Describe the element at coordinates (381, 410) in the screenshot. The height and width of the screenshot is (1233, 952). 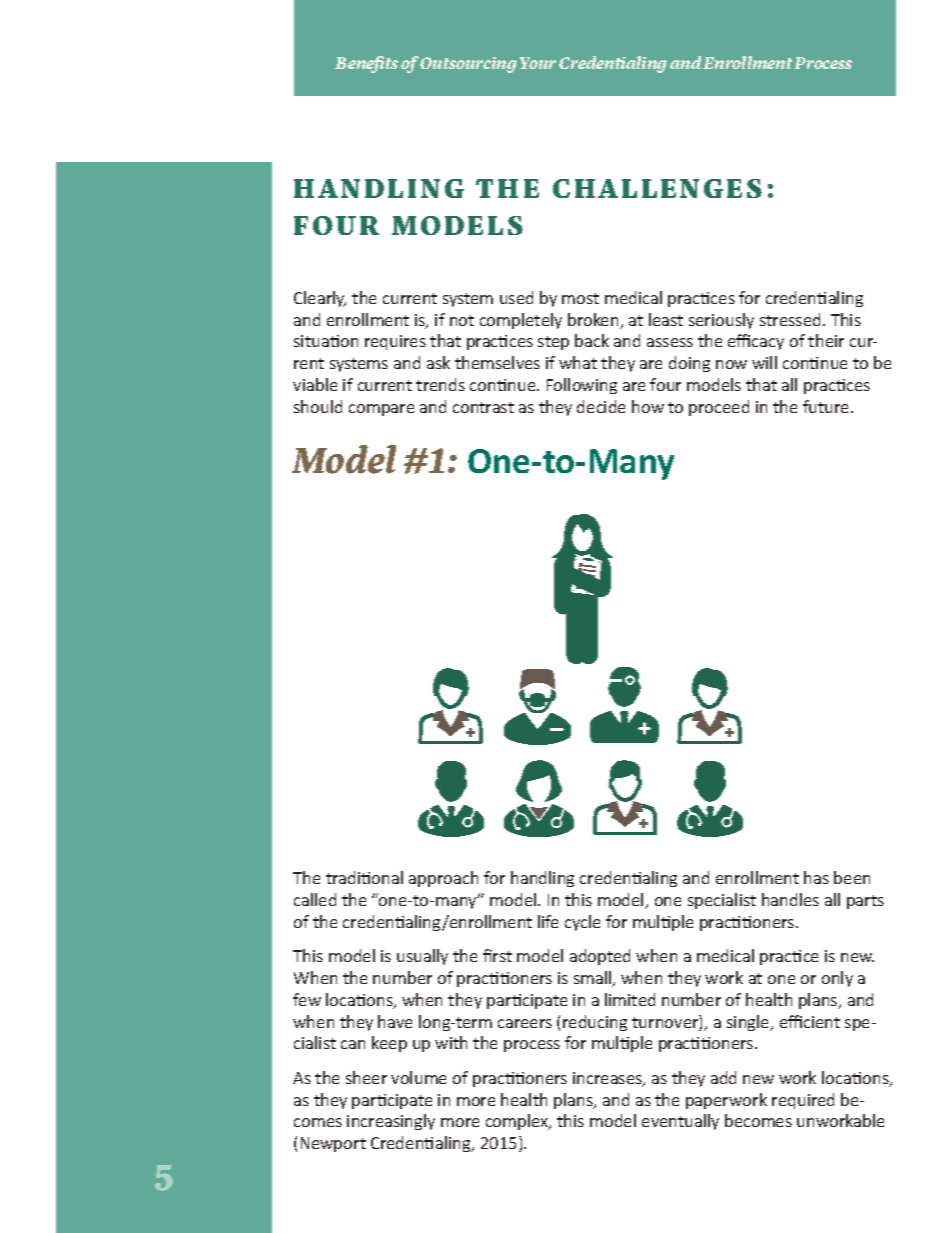
I see `compare` at that location.
